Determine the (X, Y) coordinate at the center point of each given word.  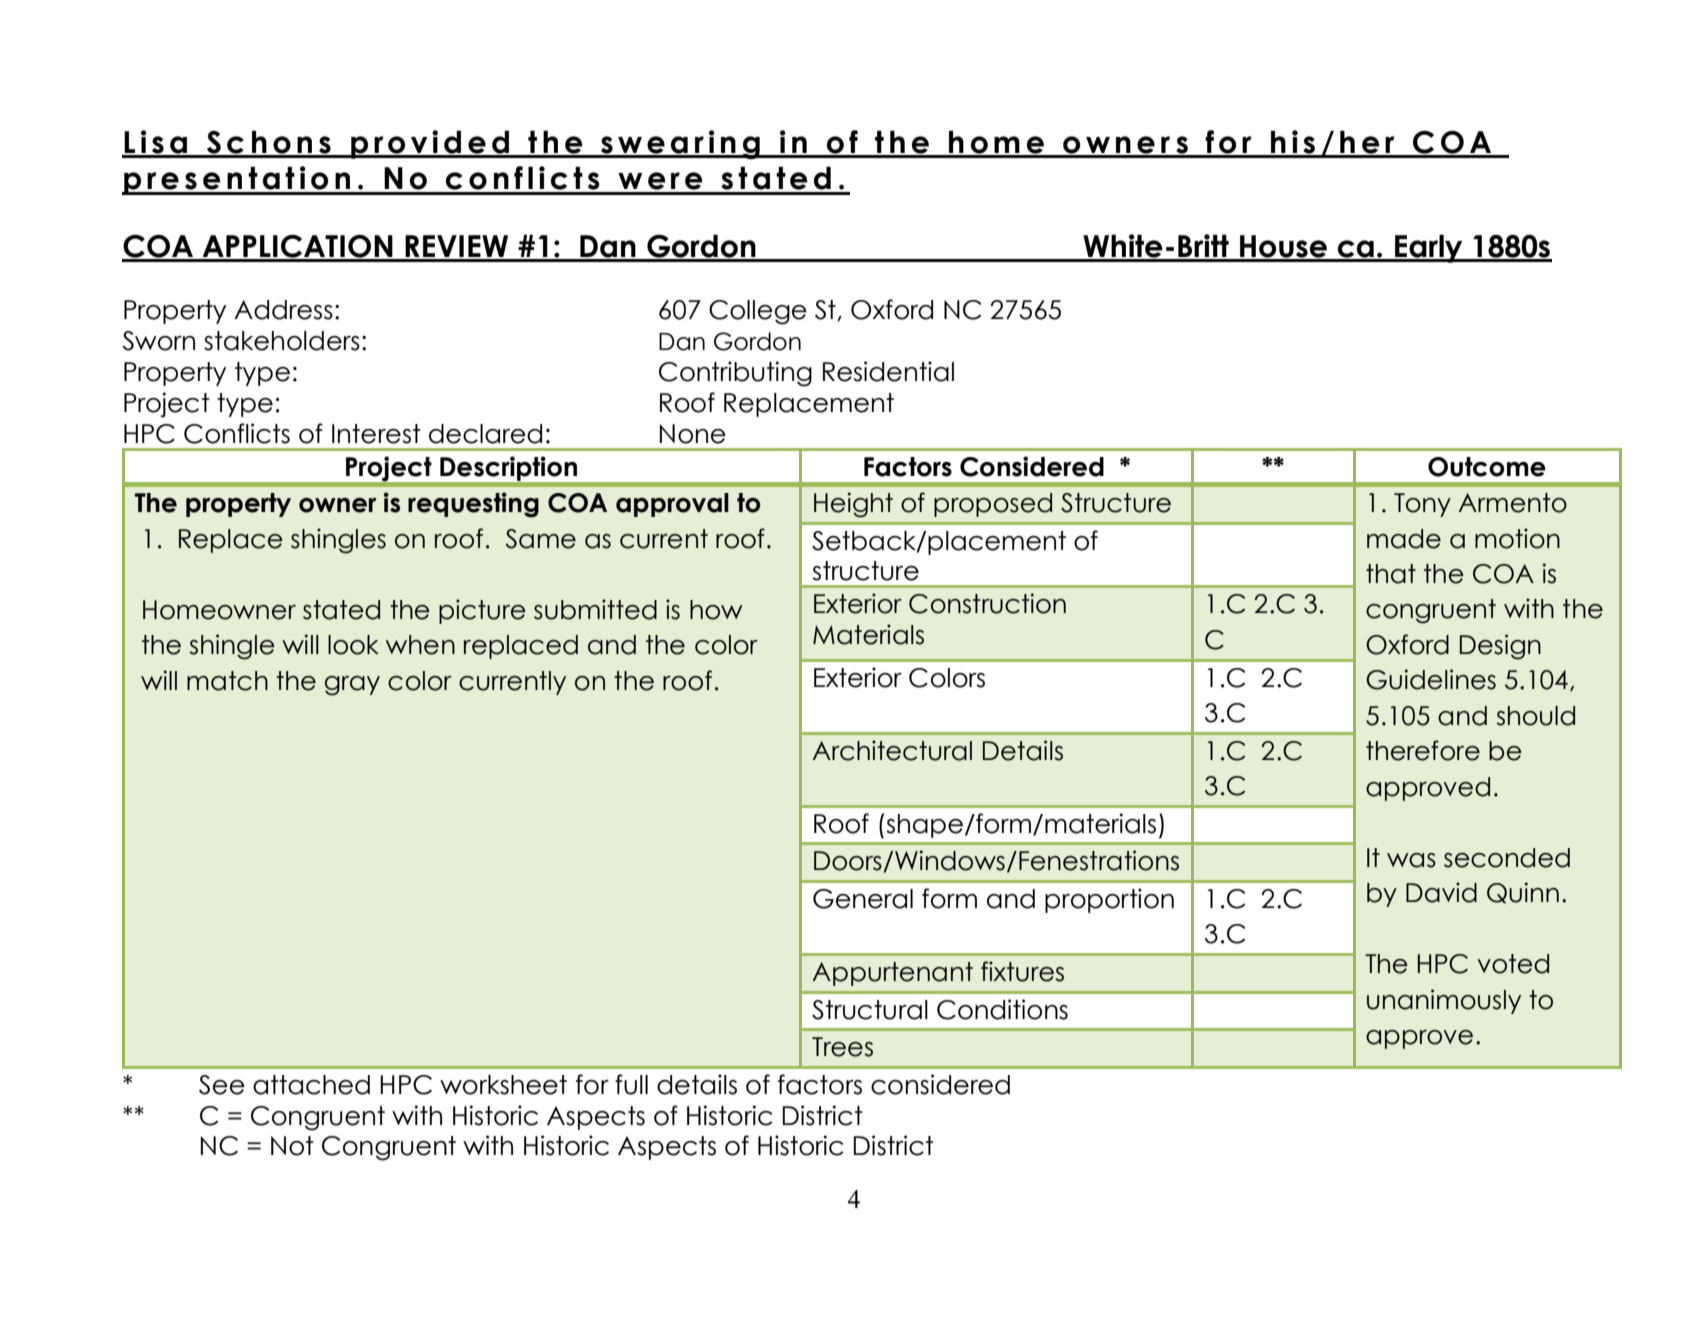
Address (283, 310)
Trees (842, 1047)
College (758, 312)
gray (352, 686)
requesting (473, 505)
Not (292, 1146)
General (863, 899)
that (1391, 574)
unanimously (1444, 1001)
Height (853, 505)
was (1411, 860)
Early (1429, 248)
